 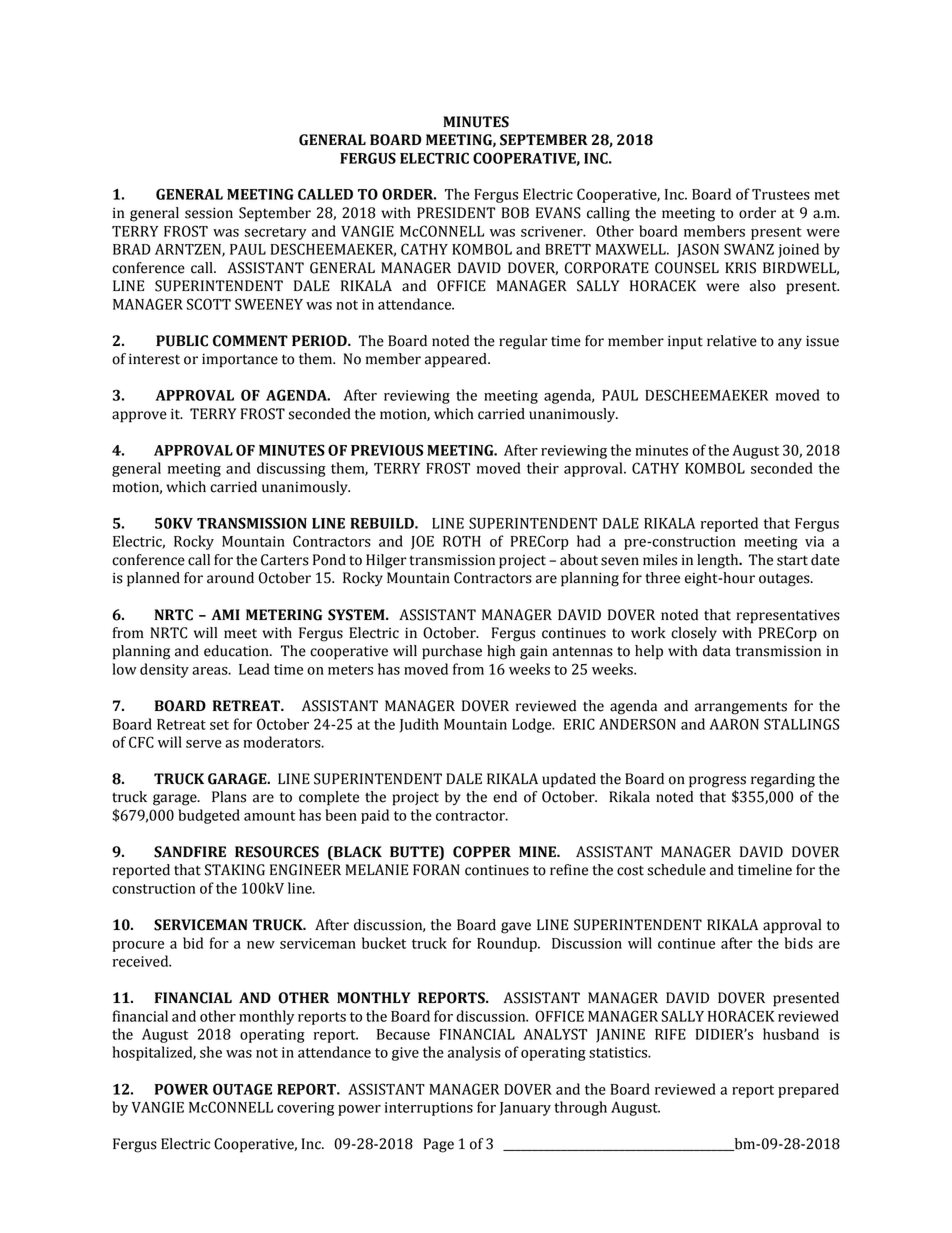 I want to click on PRESIDENT, so click(x=456, y=213).
